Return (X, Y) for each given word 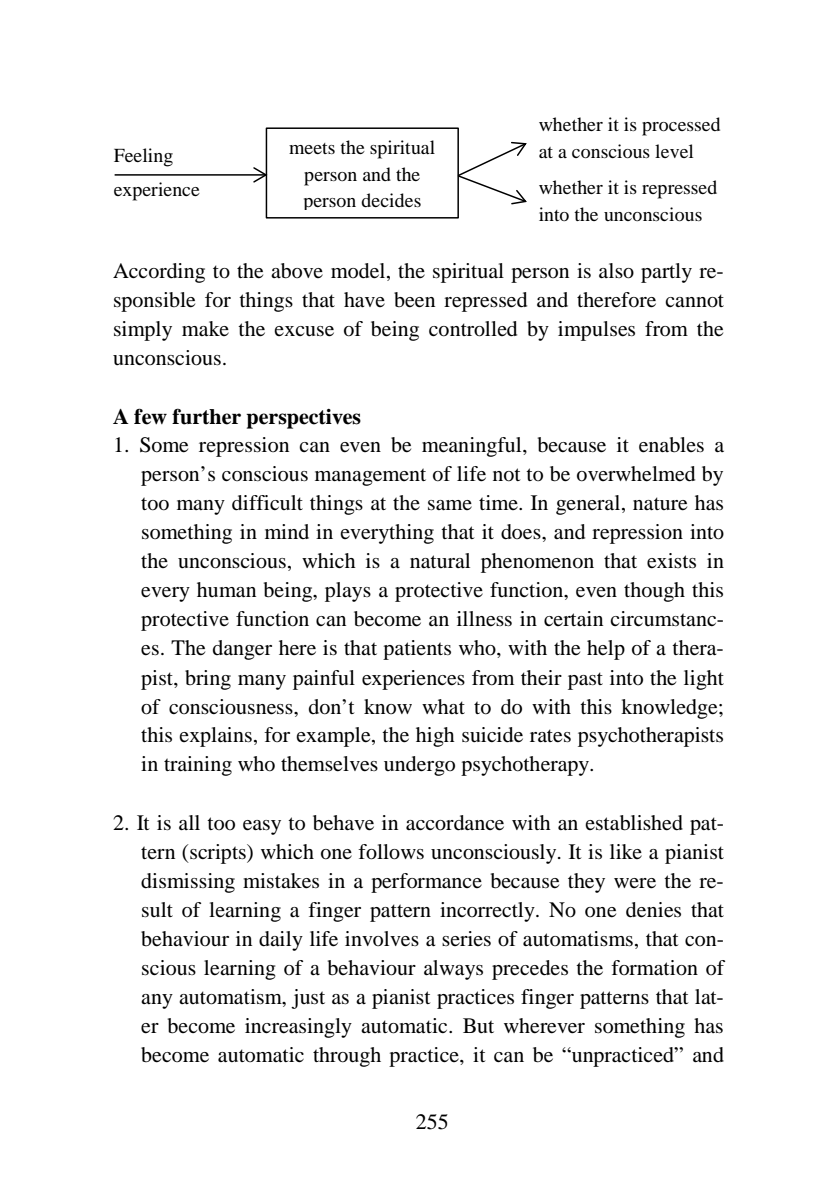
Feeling (143, 157)
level (674, 151)
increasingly (298, 1028)
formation (654, 968)
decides (391, 200)
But (478, 1025)
